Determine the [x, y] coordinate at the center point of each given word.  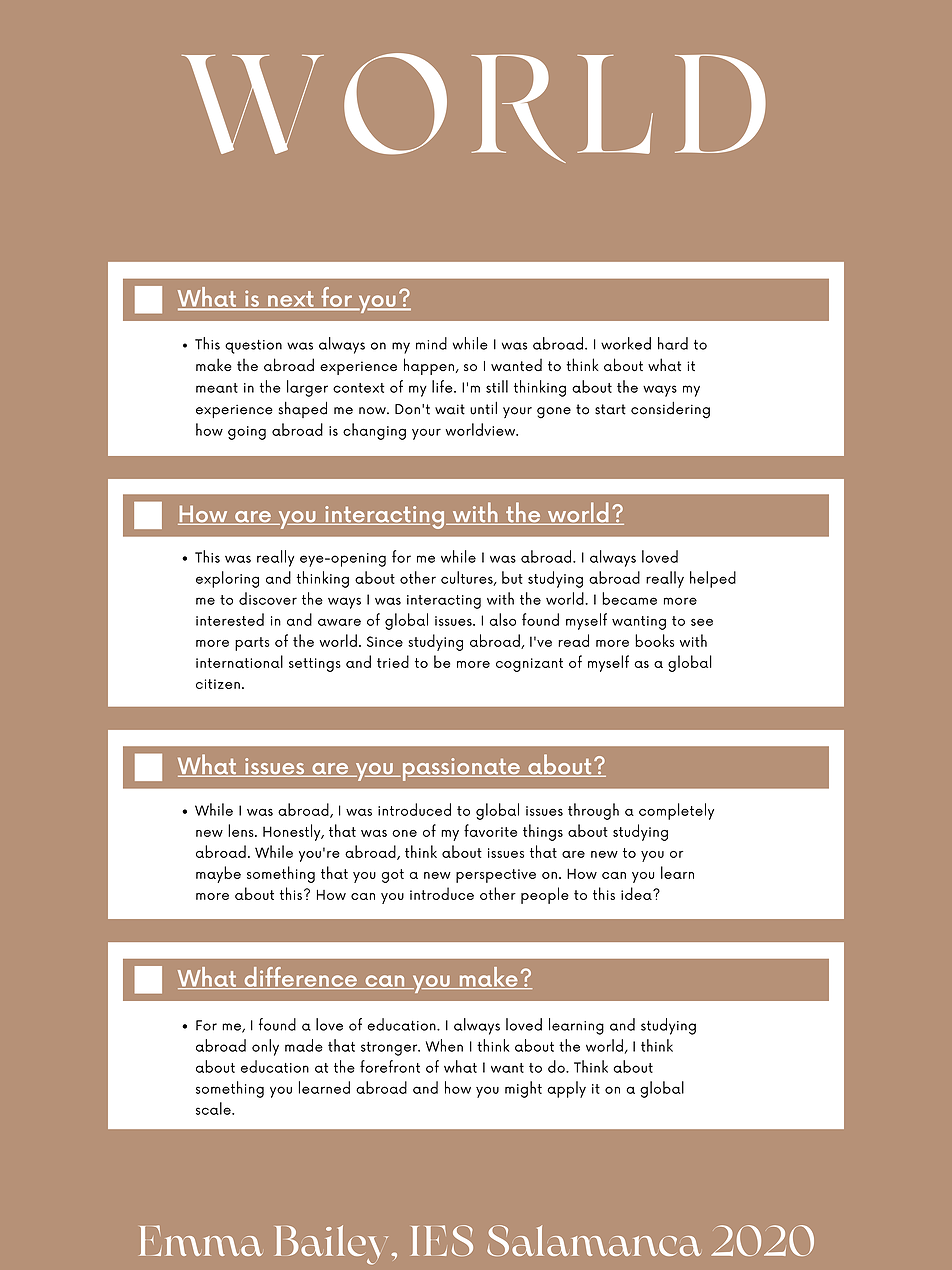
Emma [201, 1240]
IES [442, 1240]
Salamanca [594, 1240]
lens [242, 830]
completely [676, 811]
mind [431, 343]
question [253, 347]
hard [673, 343]
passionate [461, 769]
